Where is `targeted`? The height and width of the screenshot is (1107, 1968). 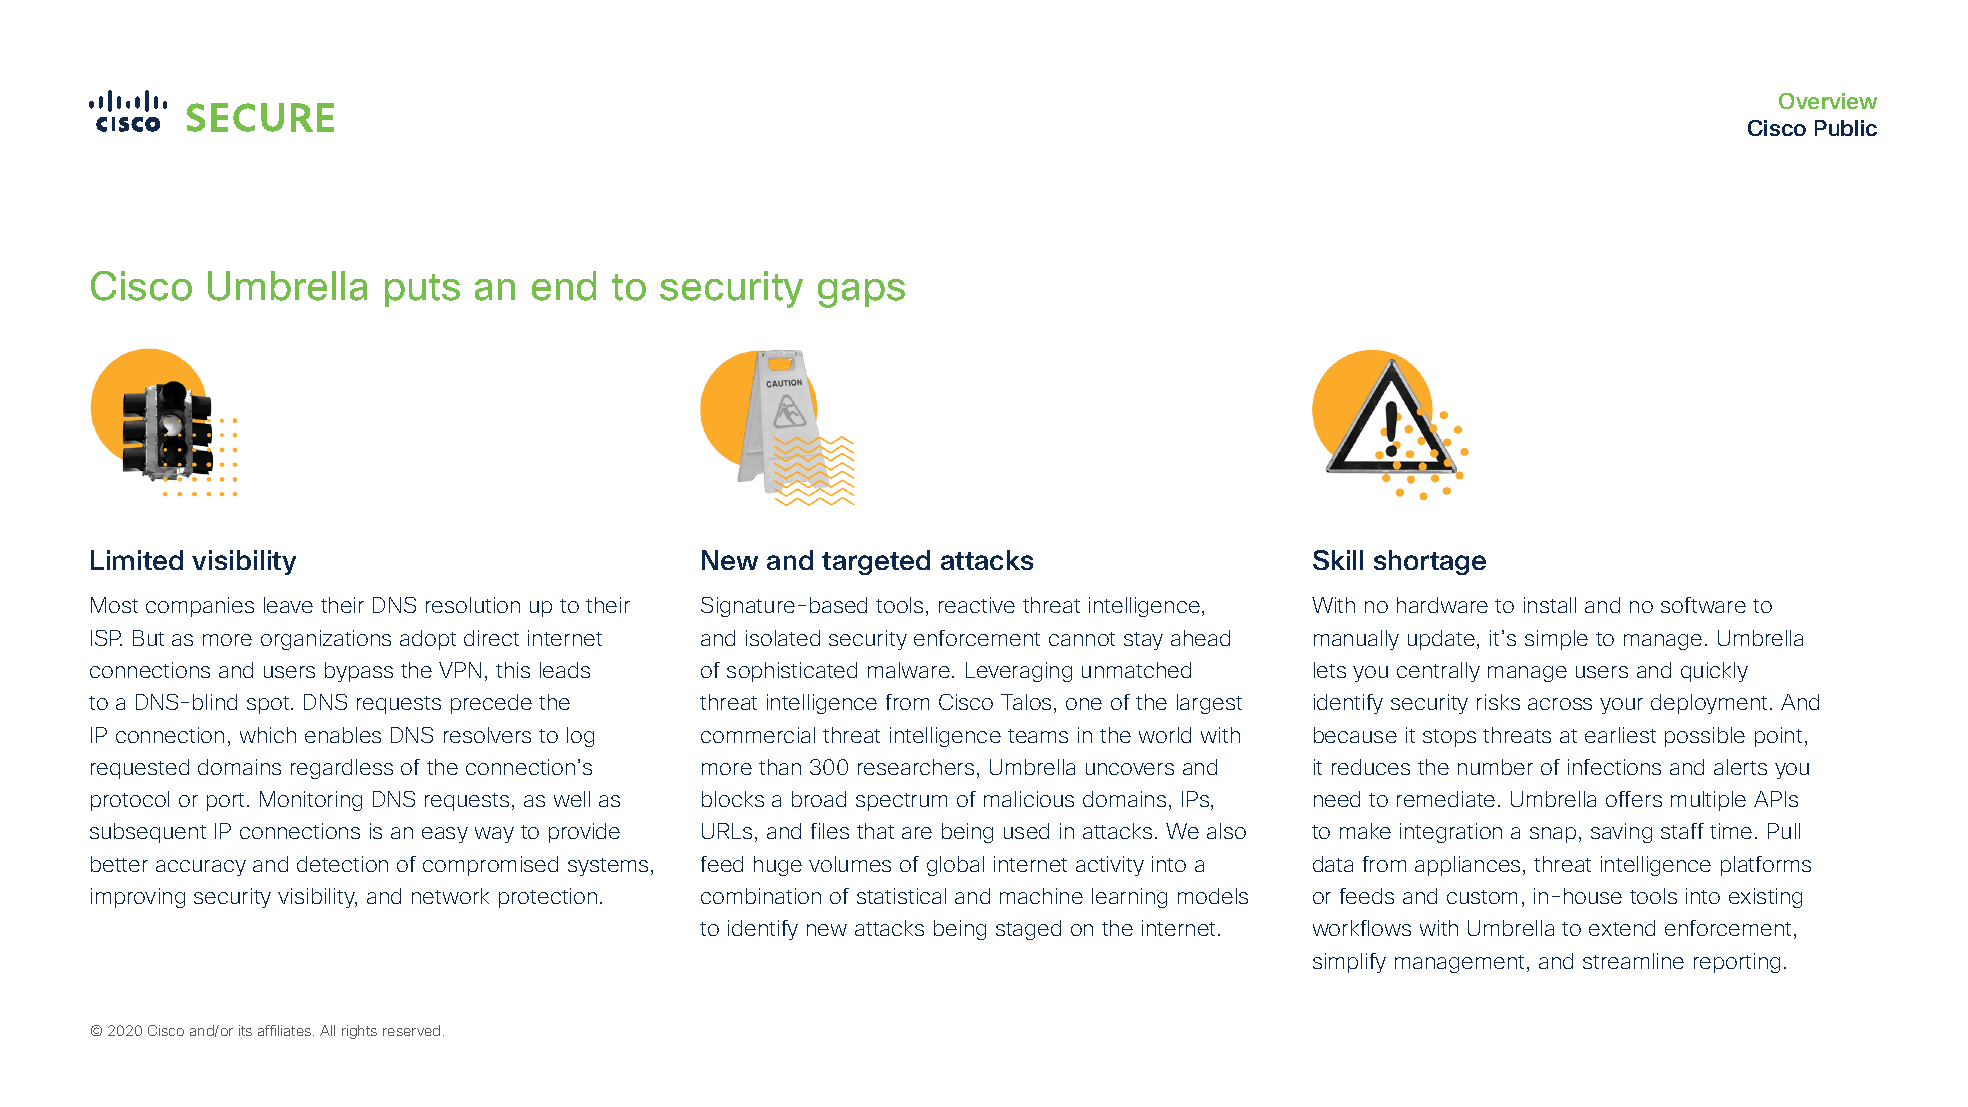 targeted is located at coordinates (876, 562).
